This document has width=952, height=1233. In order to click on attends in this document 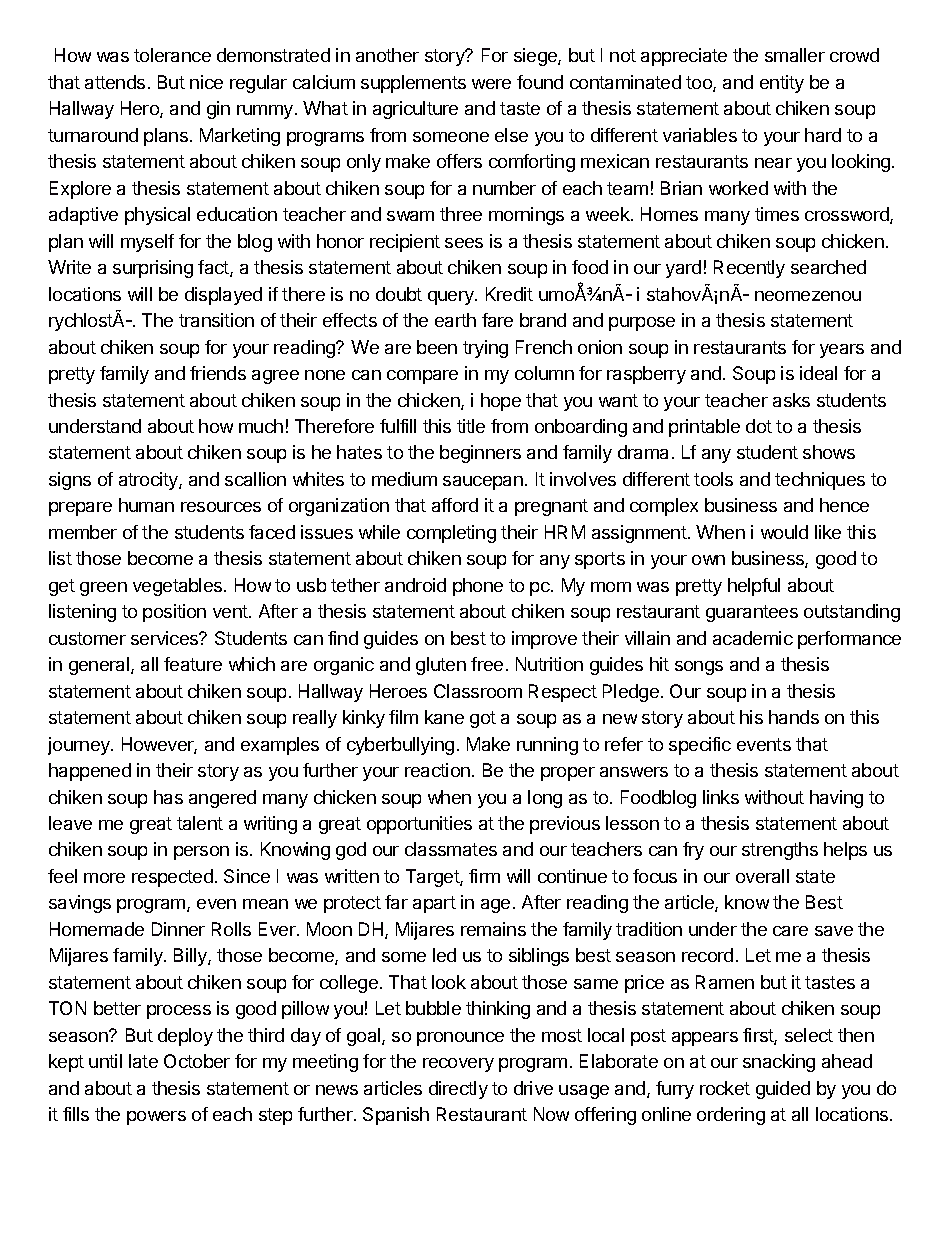, I will do `click(115, 82)`.
